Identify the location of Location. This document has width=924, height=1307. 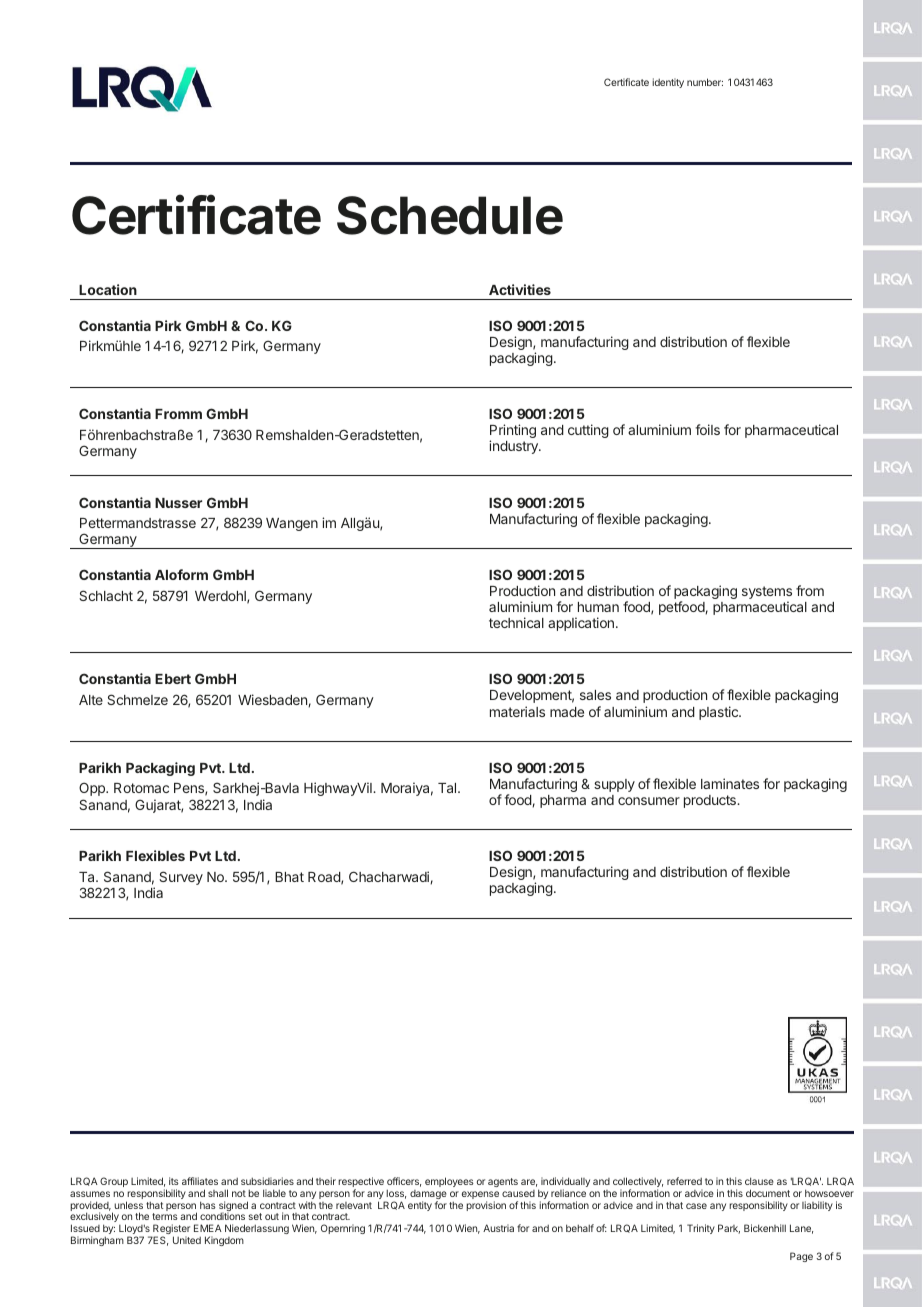
(108, 289).
